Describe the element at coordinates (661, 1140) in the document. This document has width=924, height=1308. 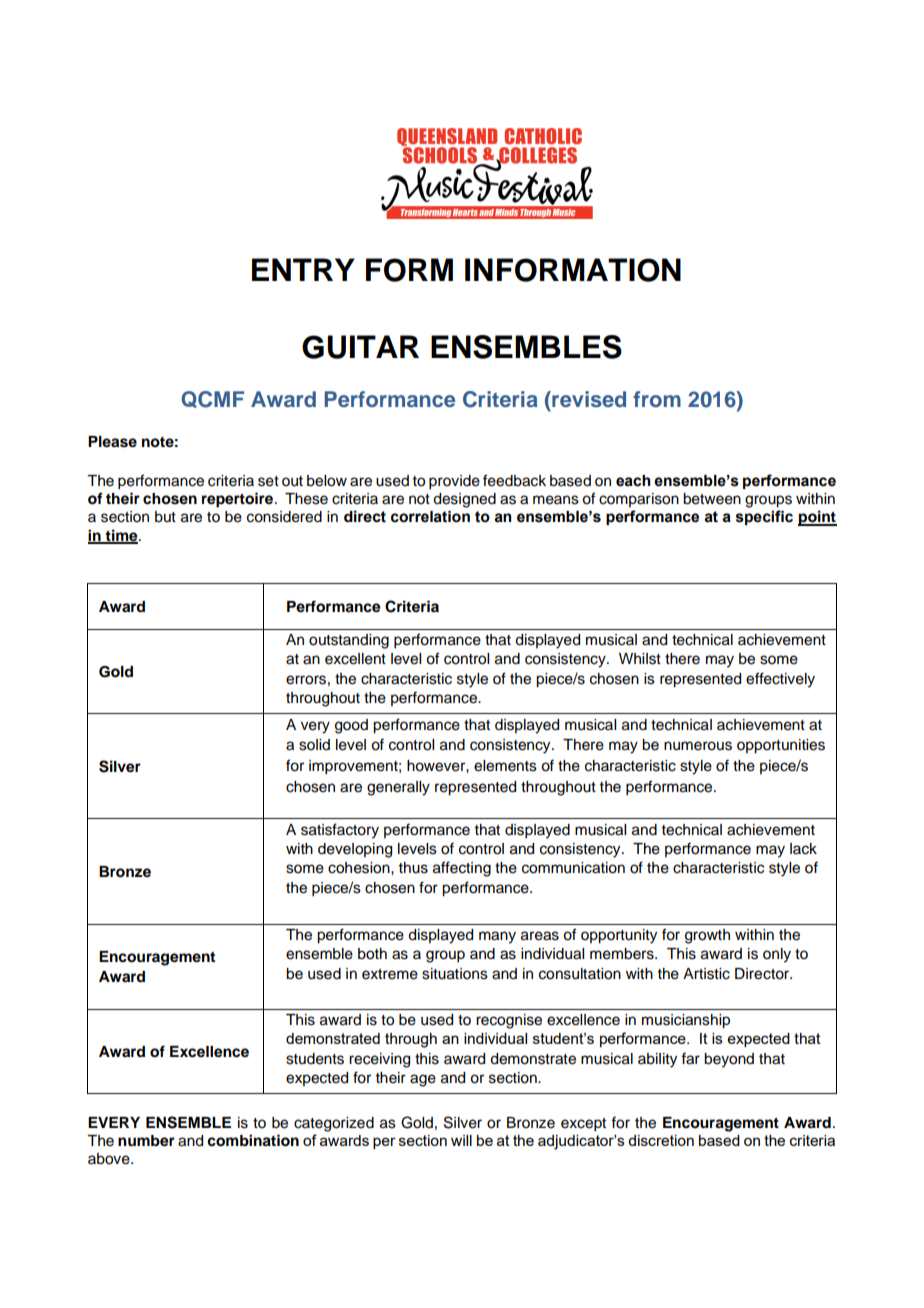
I see `discretion` at that location.
